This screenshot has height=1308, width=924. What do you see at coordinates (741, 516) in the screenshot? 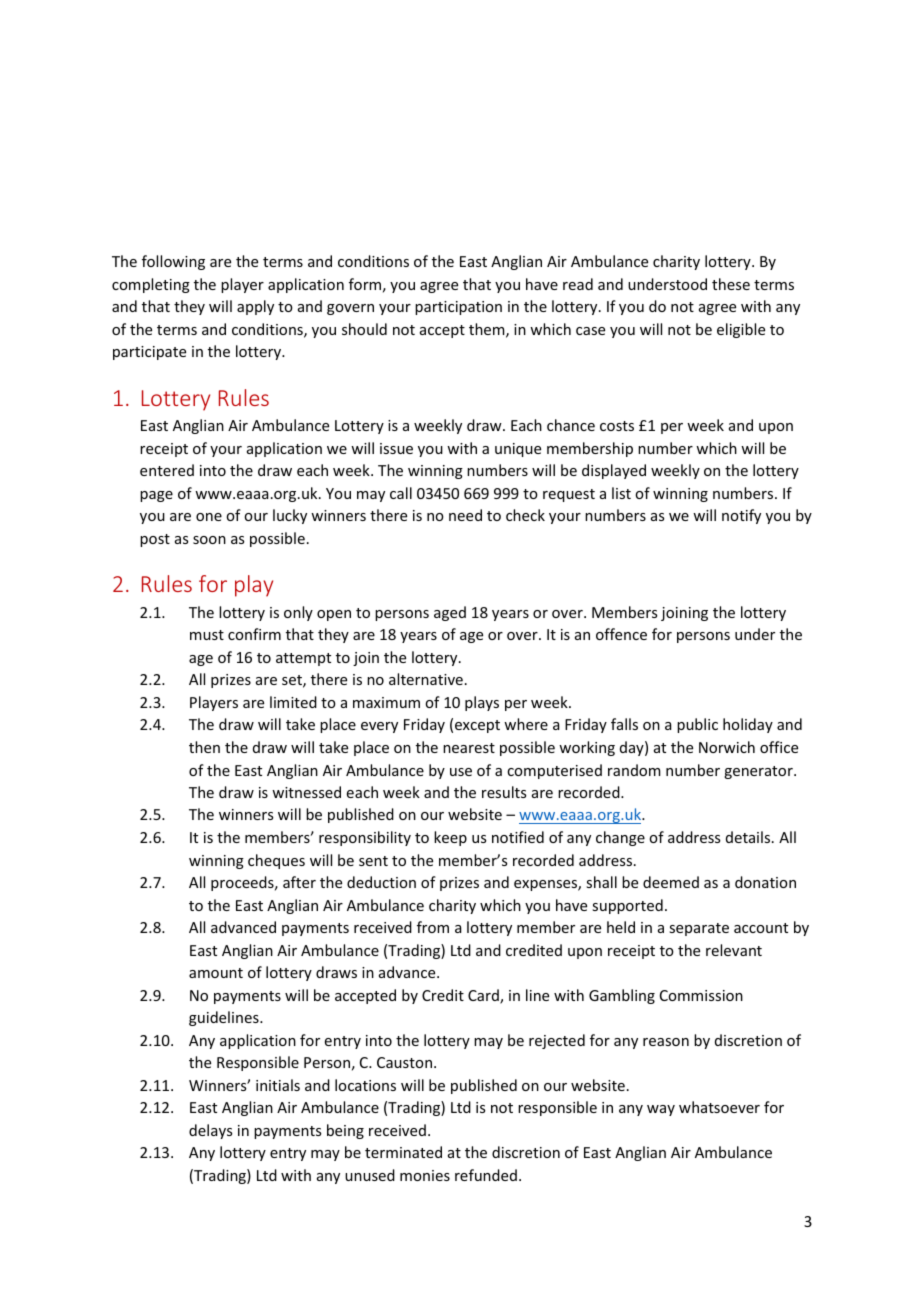
I see `notify` at bounding box center [741, 516].
